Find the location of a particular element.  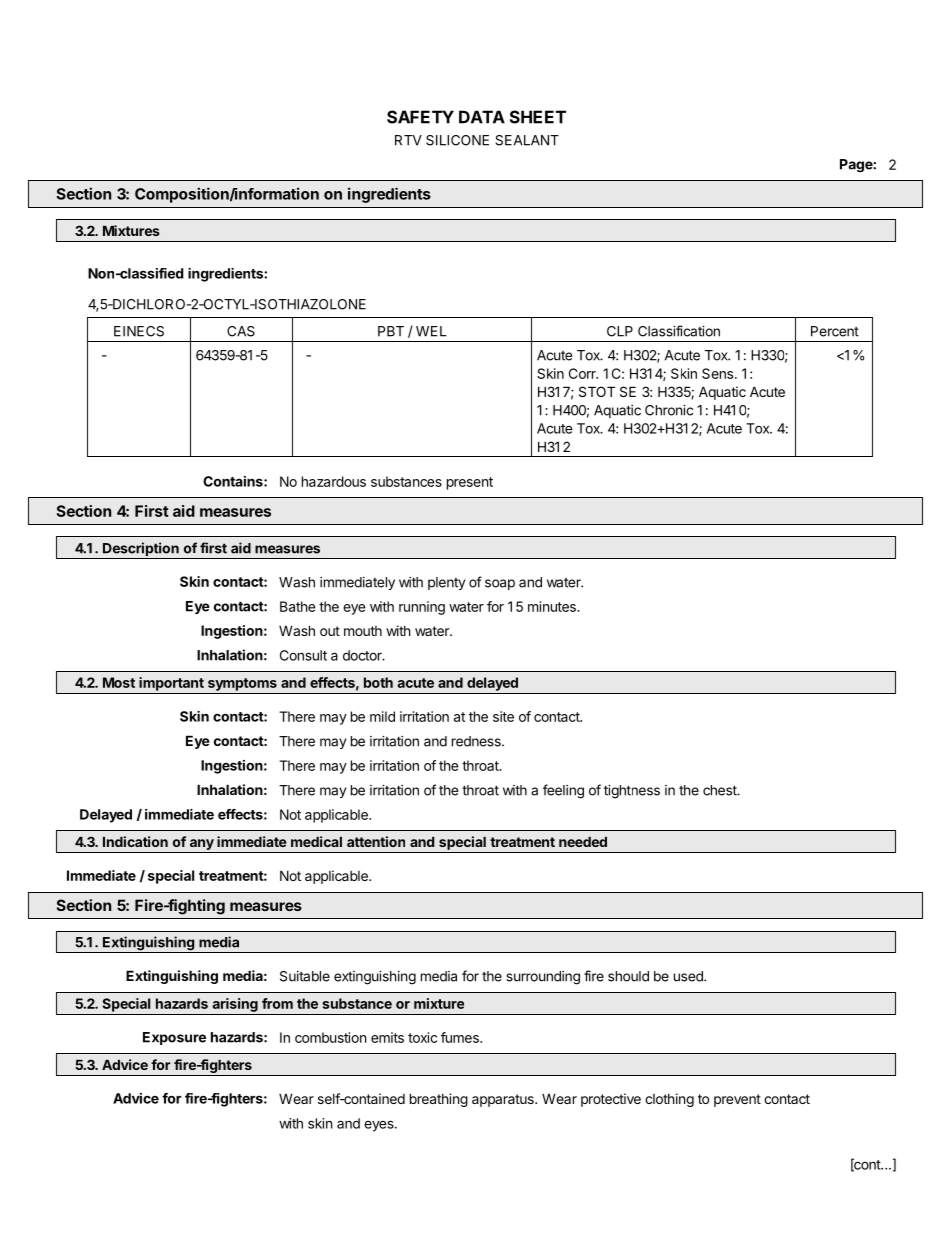

SILICONE is located at coordinates (457, 140).
